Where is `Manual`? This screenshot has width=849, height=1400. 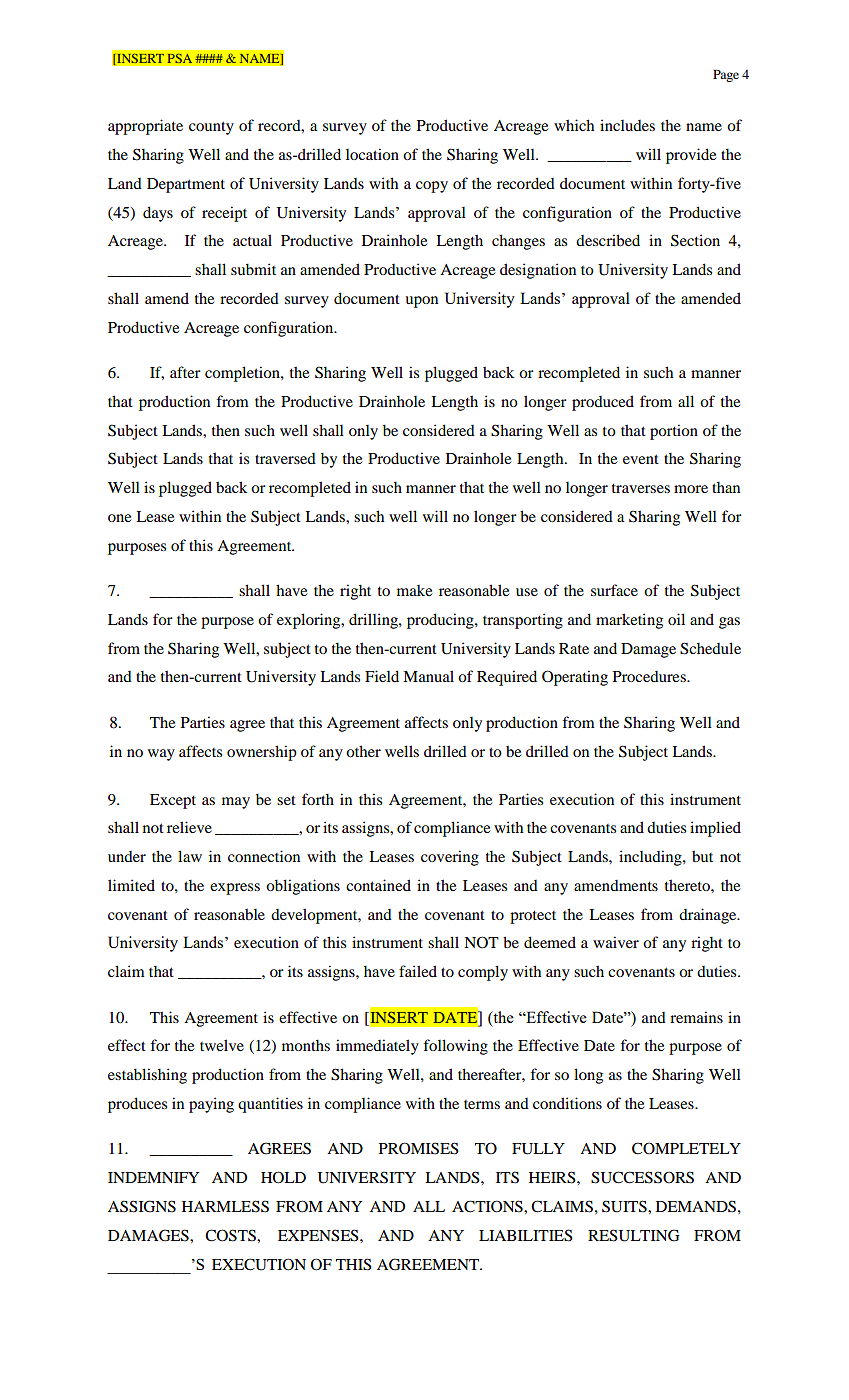
Manual is located at coordinates (428, 676).
